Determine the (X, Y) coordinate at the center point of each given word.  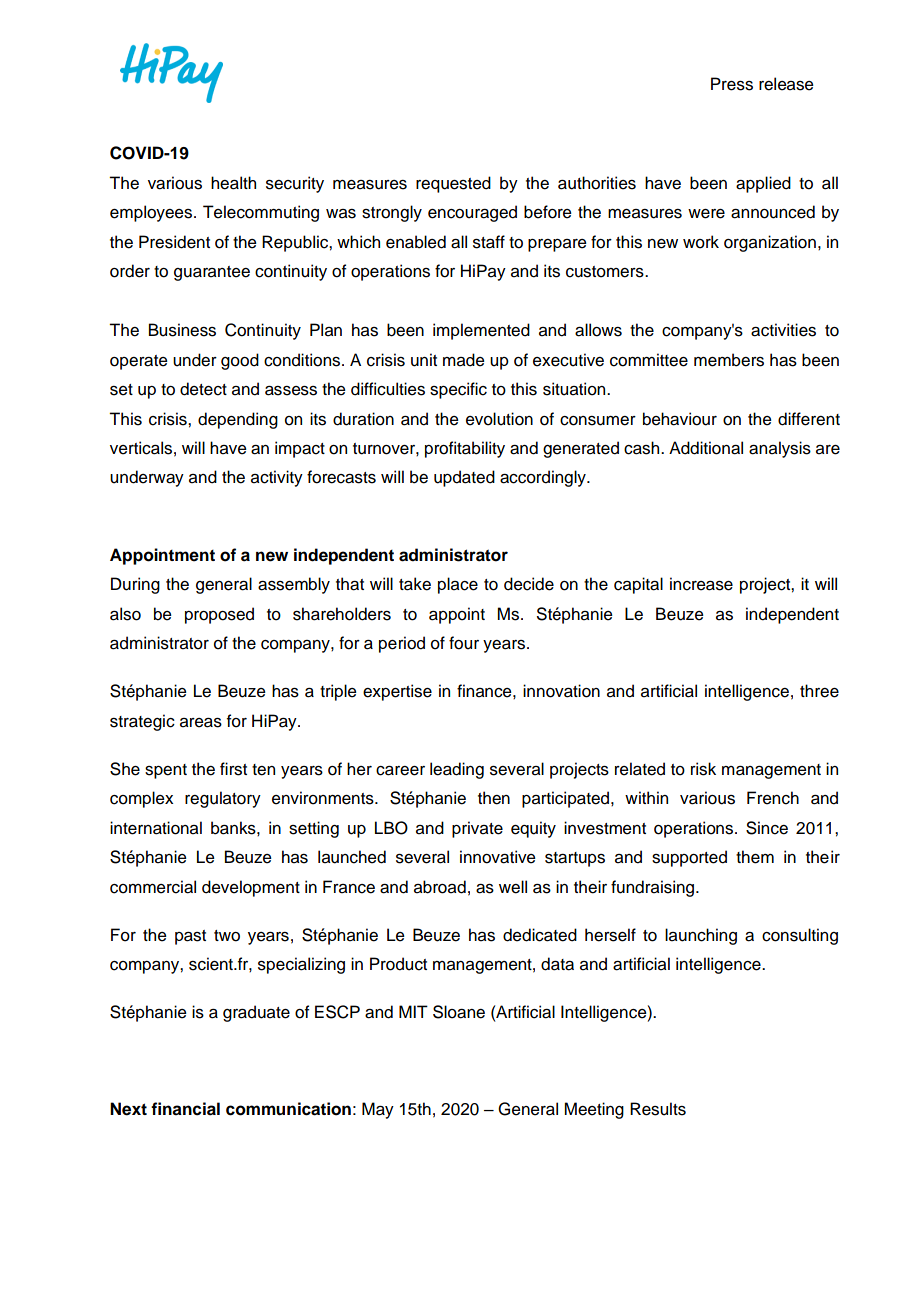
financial (185, 1109)
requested (453, 184)
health (233, 183)
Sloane (459, 1012)
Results (658, 1109)
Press (732, 84)
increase (701, 584)
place (458, 585)
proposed (219, 615)
